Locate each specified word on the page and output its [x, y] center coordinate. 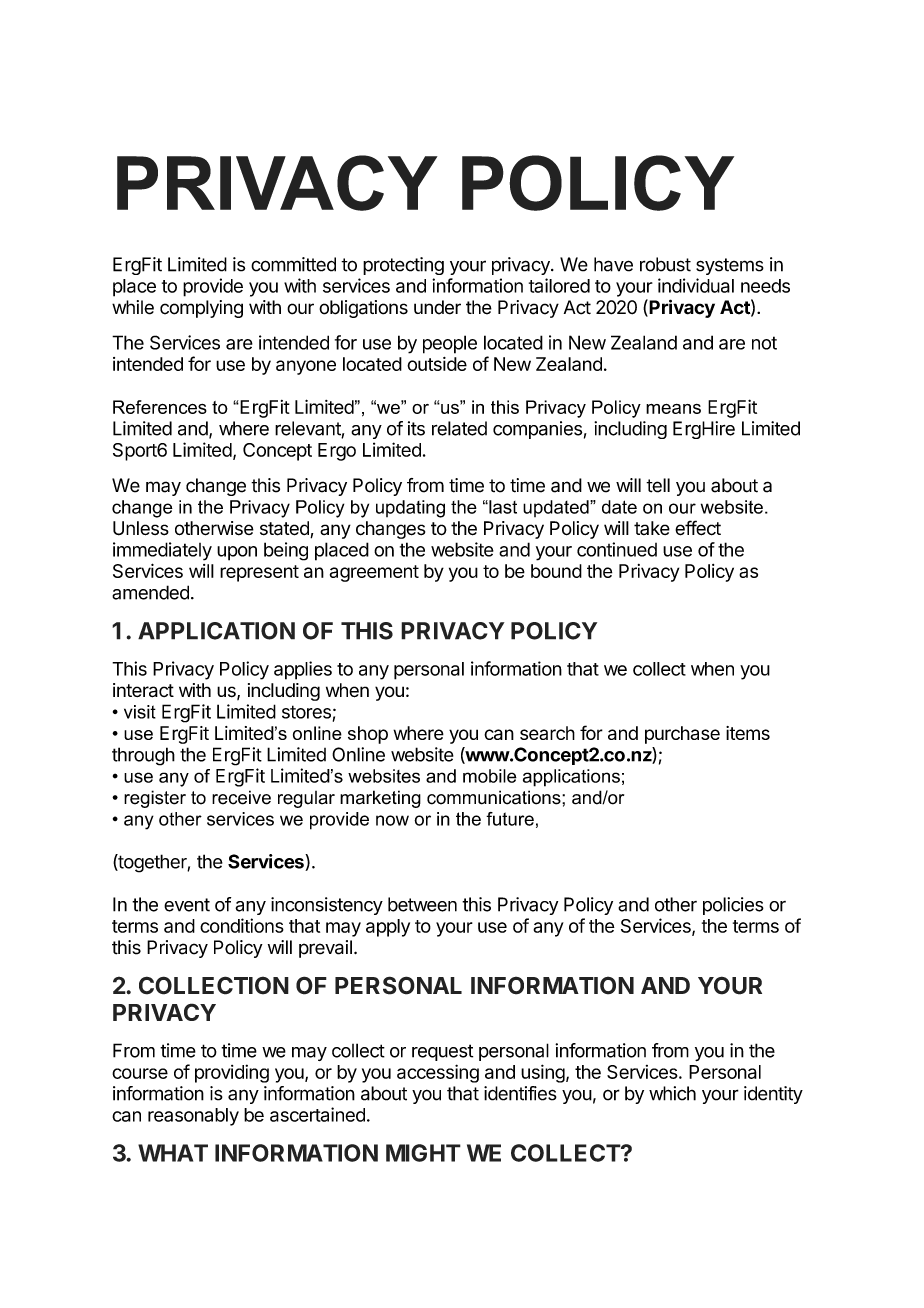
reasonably [193, 1117]
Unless [141, 528]
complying [201, 309]
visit [140, 712]
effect [698, 528]
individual [696, 285]
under [437, 307]
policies [733, 906]
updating [410, 509]
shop [368, 735]
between [422, 904]
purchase [682, 735]
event [187, 905]
